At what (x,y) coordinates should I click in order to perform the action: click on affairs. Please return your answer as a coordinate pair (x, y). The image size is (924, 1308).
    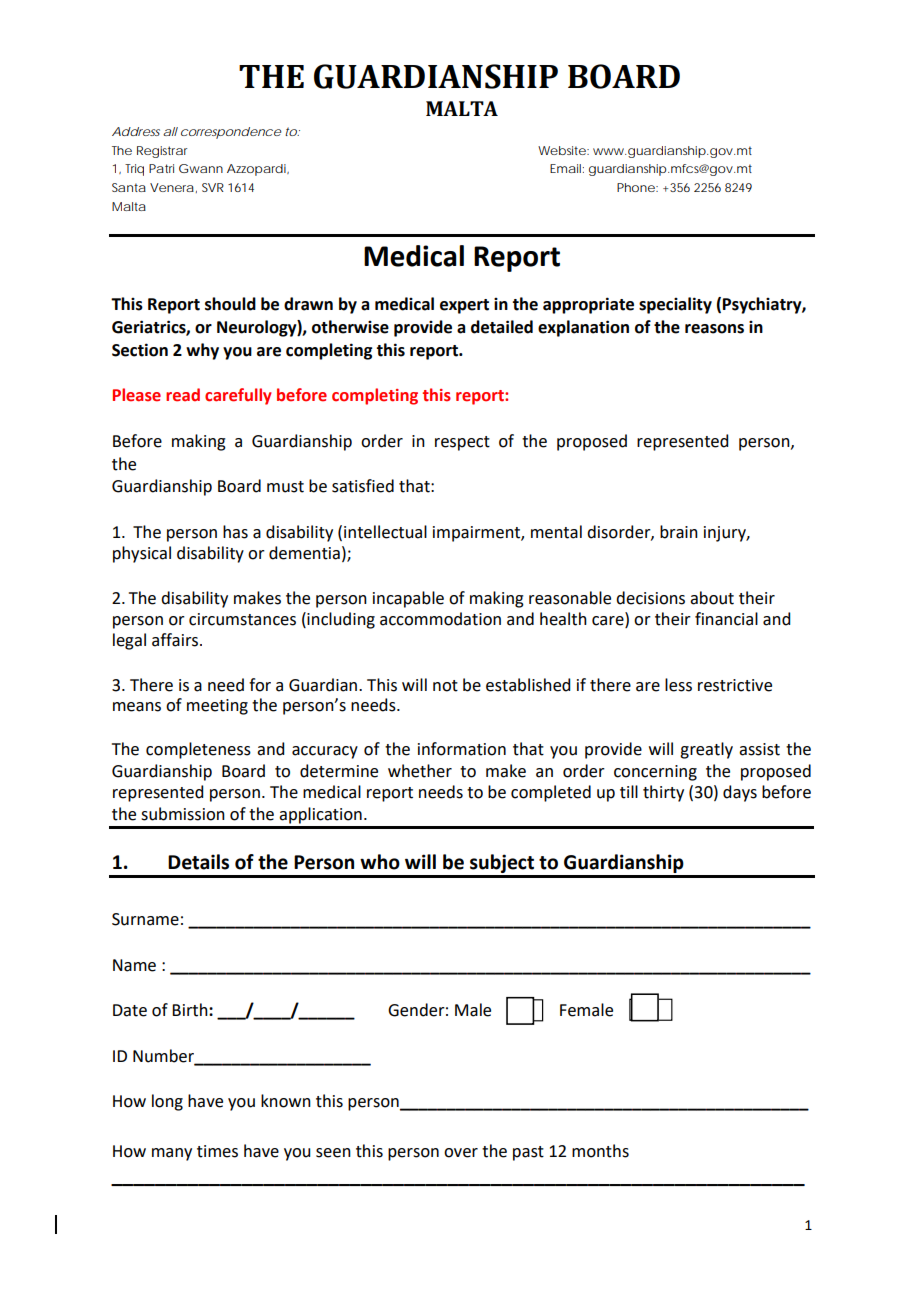
    Looking at the image, I should click on (176, 640).
